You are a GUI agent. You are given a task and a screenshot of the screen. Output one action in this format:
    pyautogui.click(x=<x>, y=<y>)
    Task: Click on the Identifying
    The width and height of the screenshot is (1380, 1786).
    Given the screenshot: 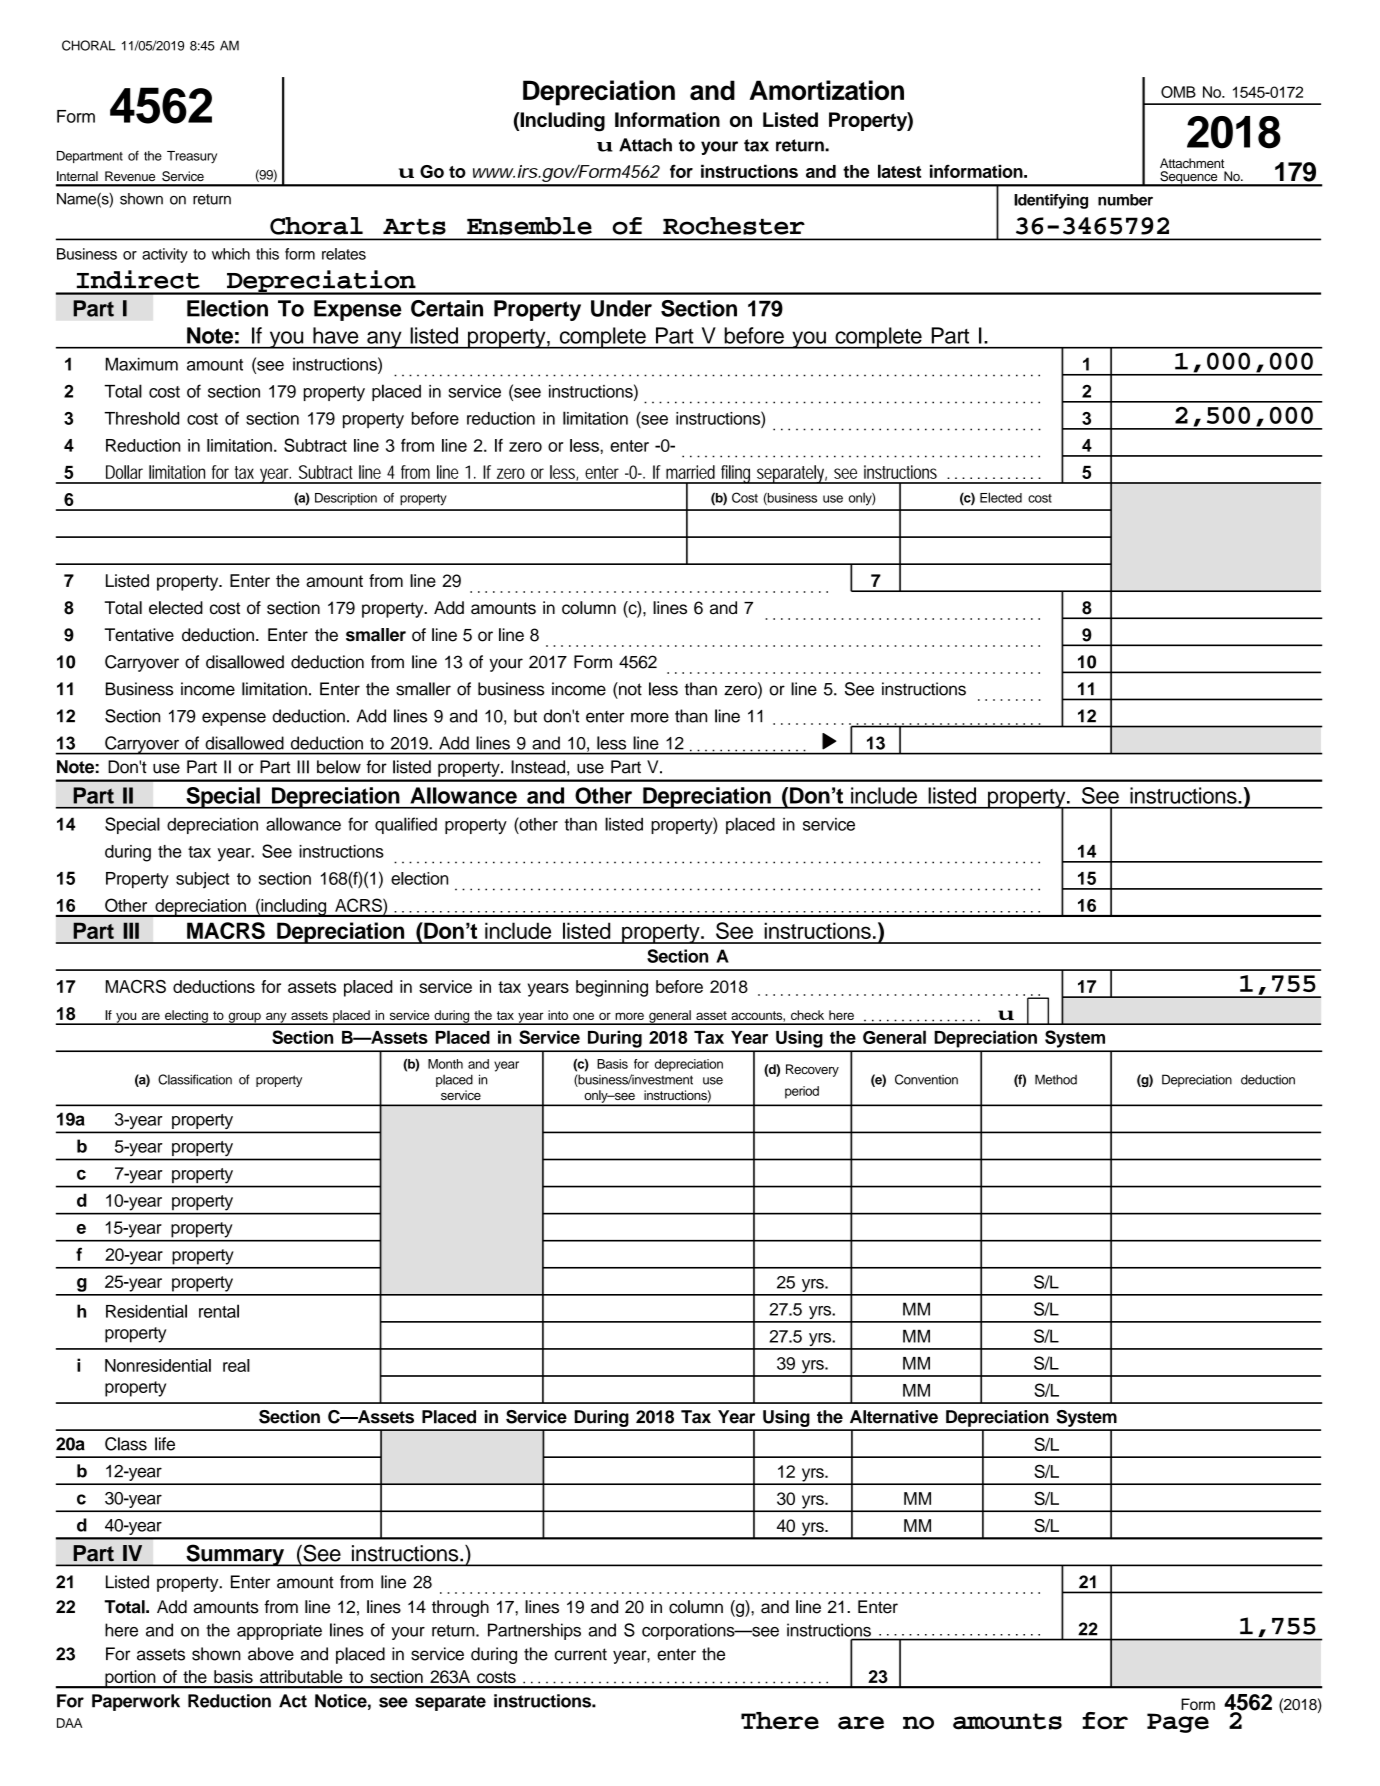 What is the action you would take?
    pyautogui.click(x=1051, y=201)
